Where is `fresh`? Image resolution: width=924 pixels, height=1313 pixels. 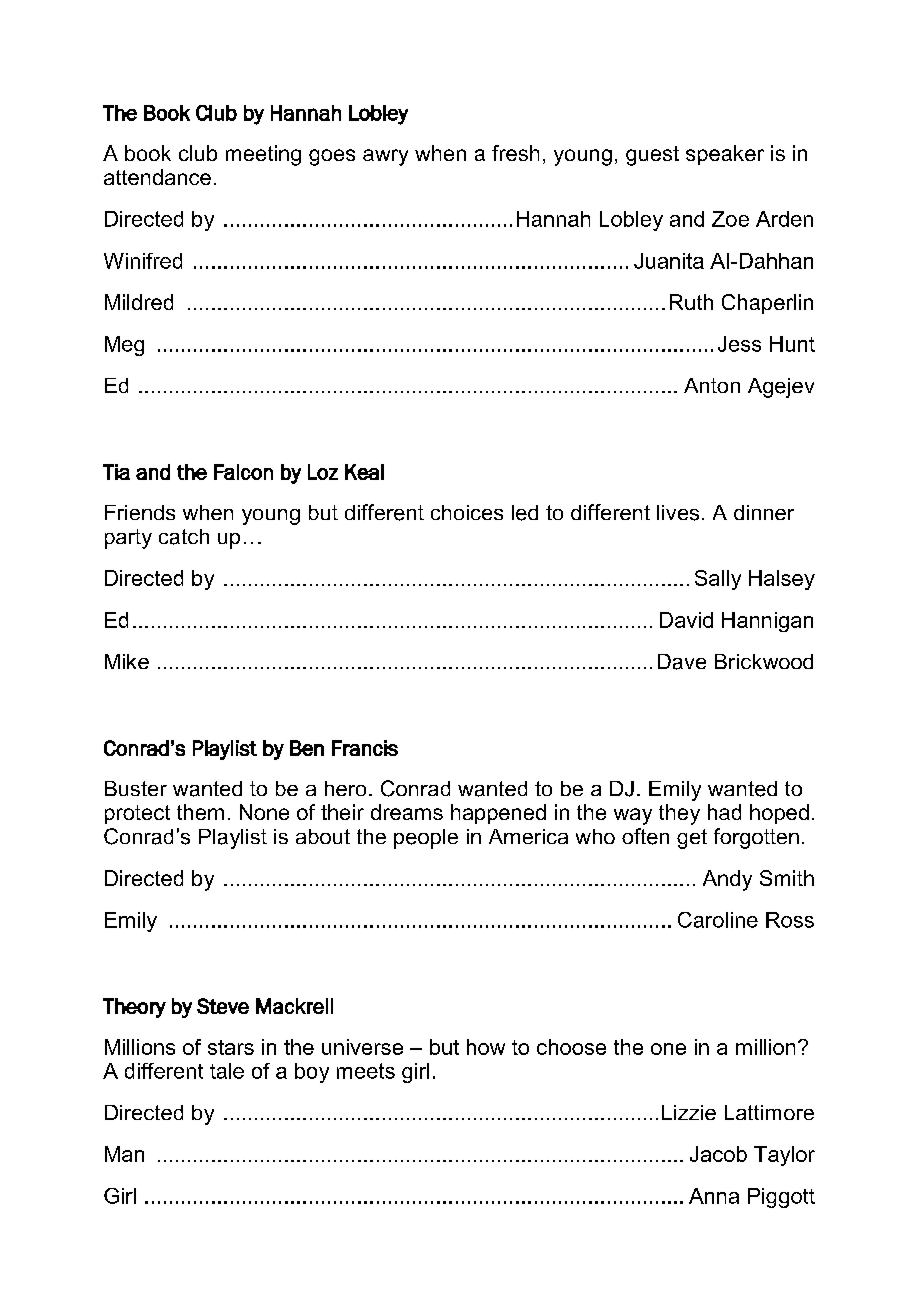
fresh is located at coordinates (515, 153).
